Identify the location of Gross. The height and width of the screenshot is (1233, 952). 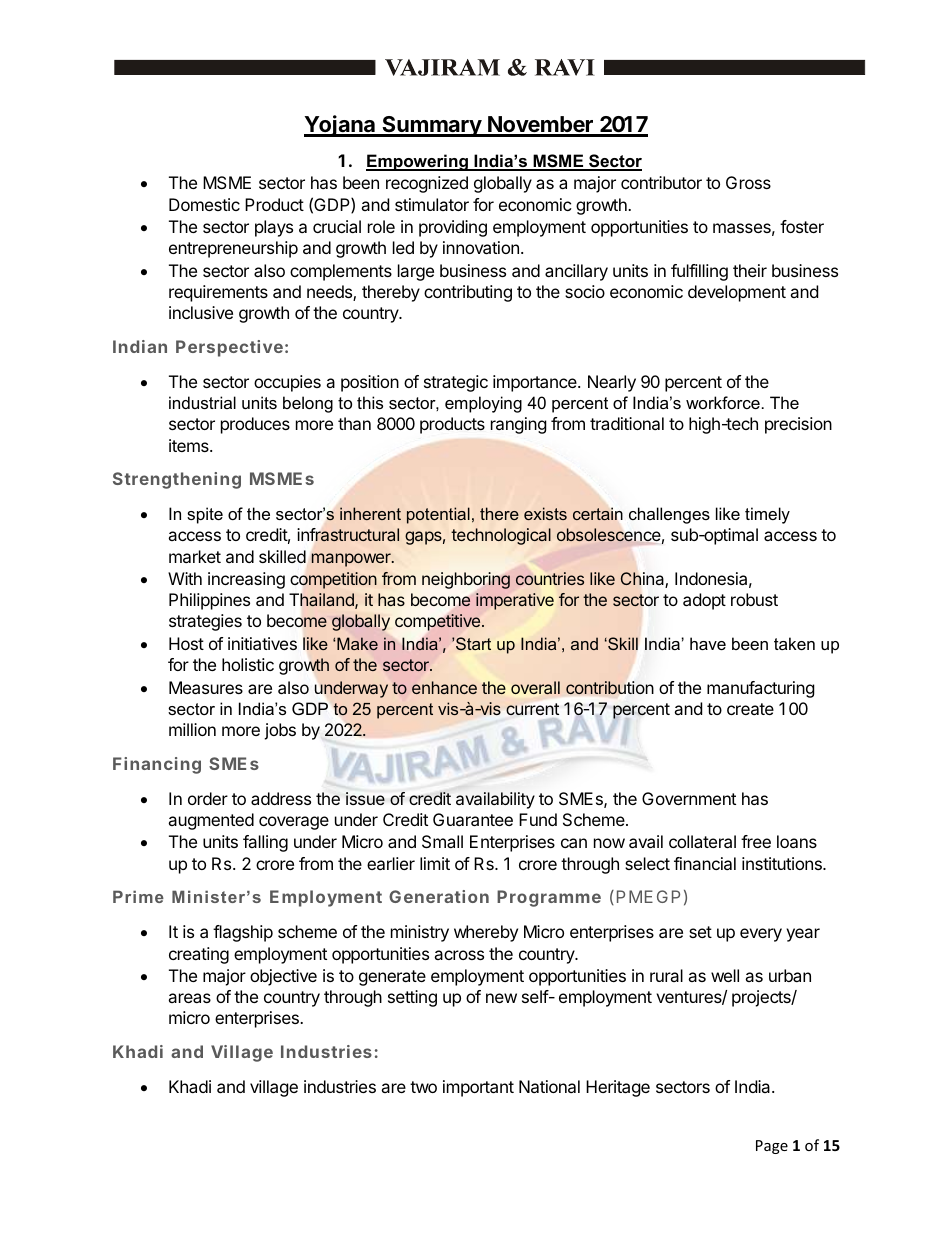
(748, 182).
